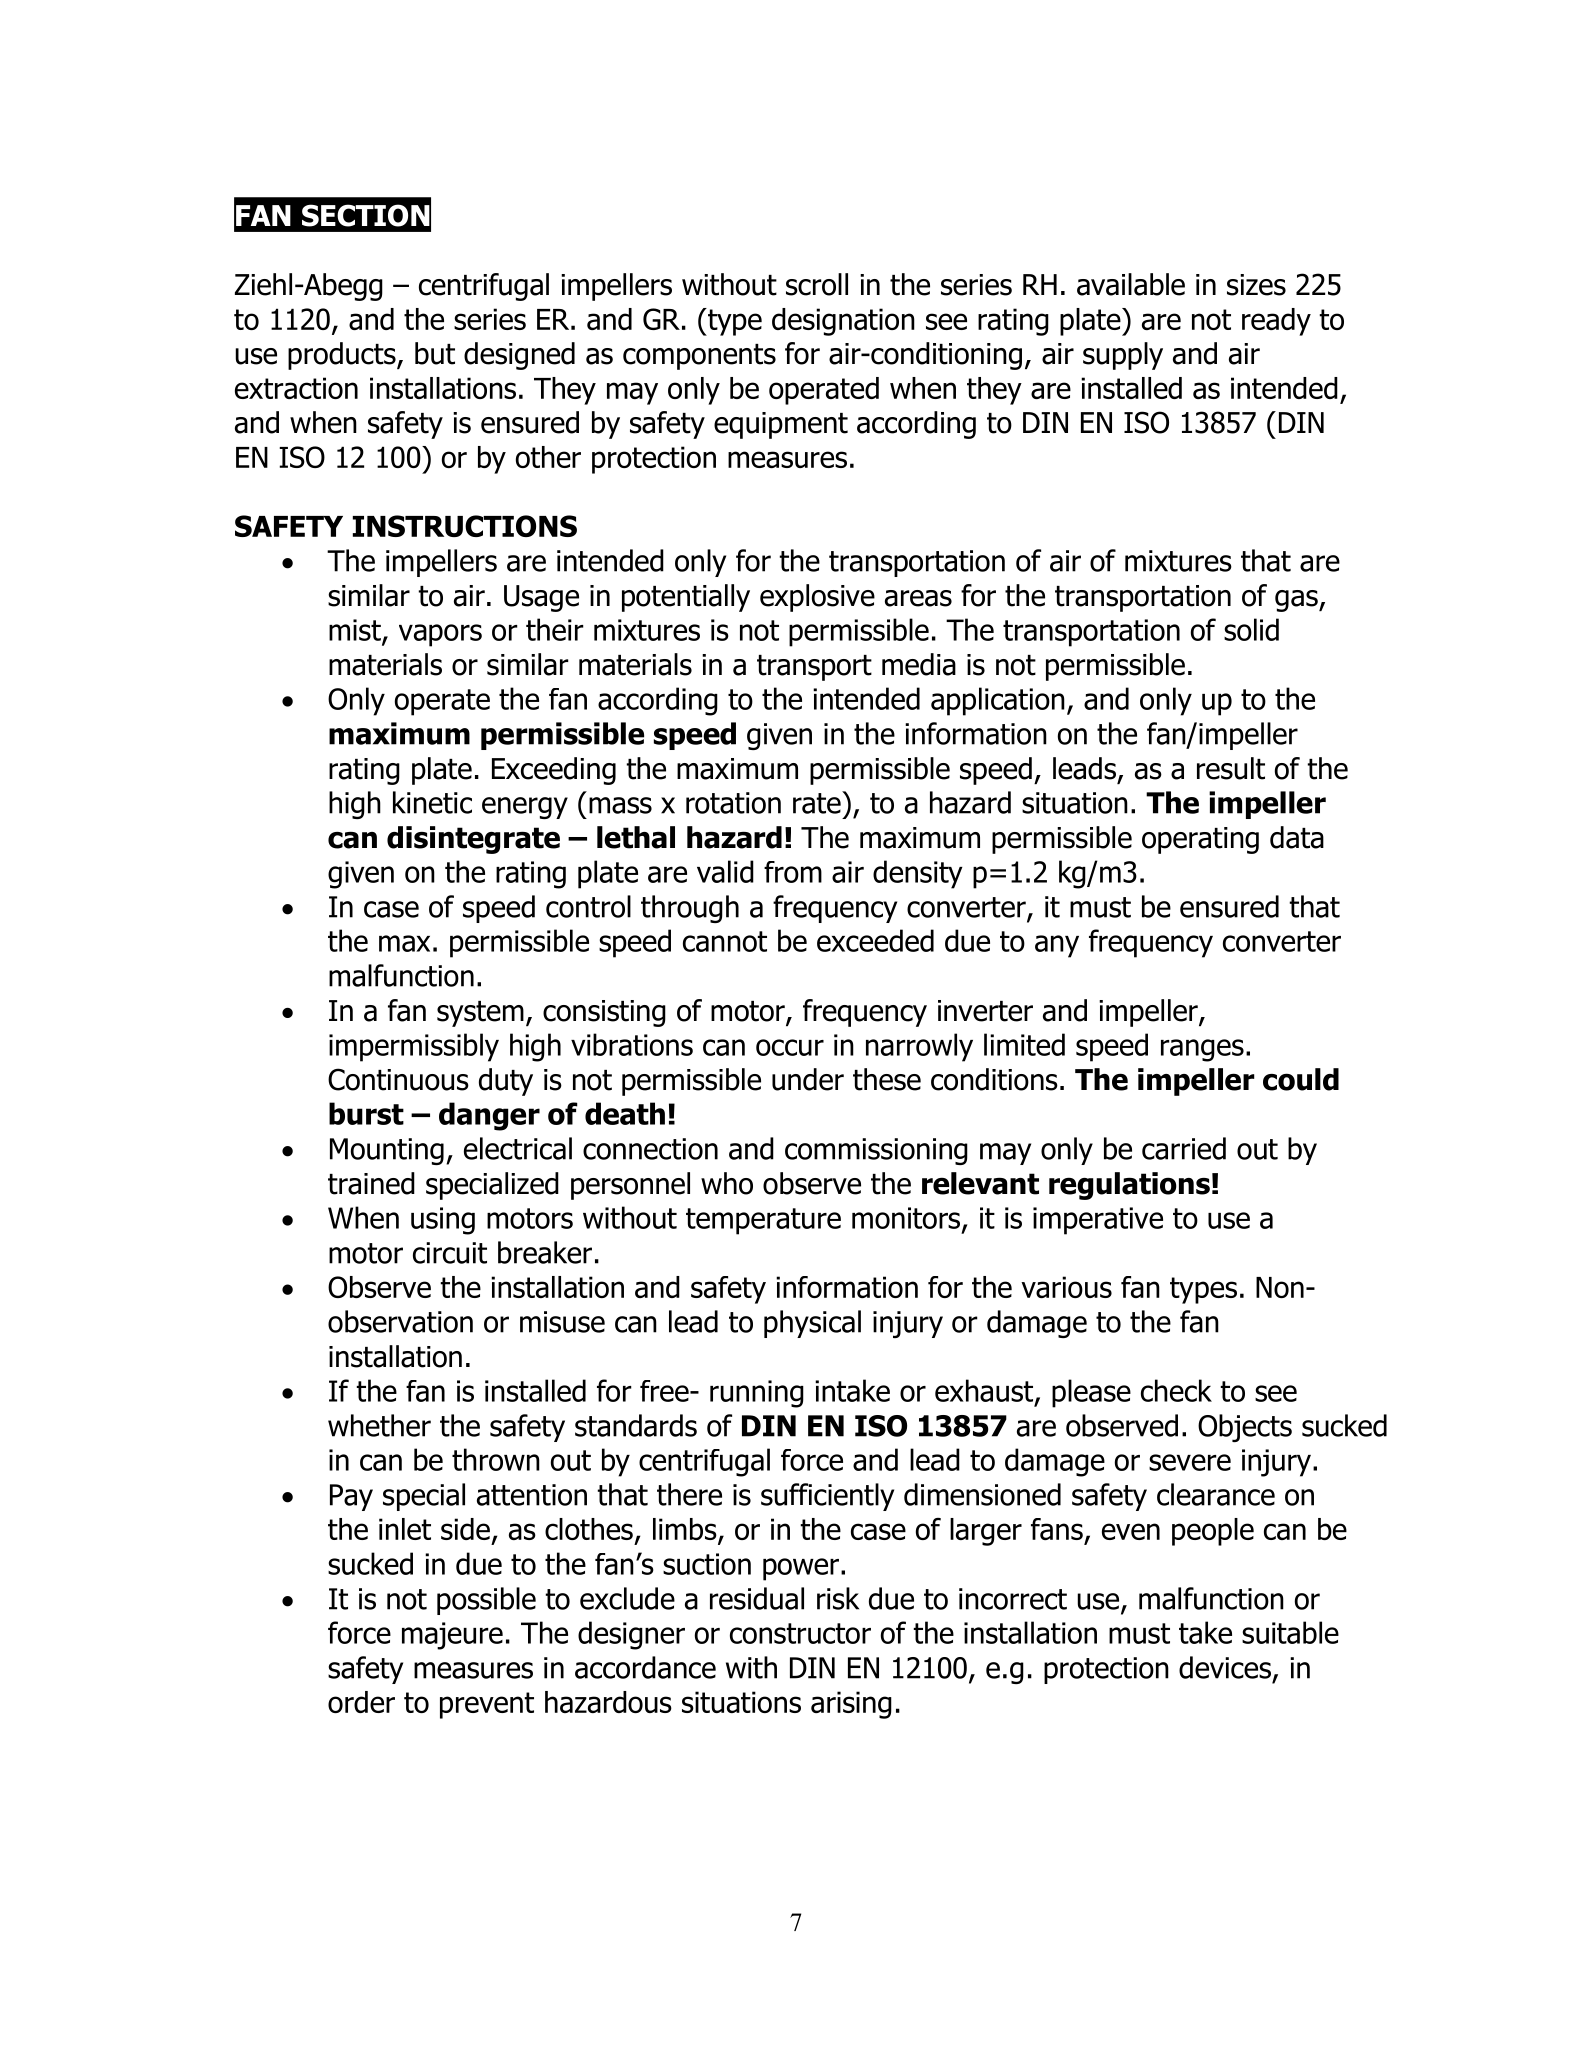 The image size is (1592, 2060). Describe the element at coordinates (800, 1633) in the document. I see `constructor` at that location.
